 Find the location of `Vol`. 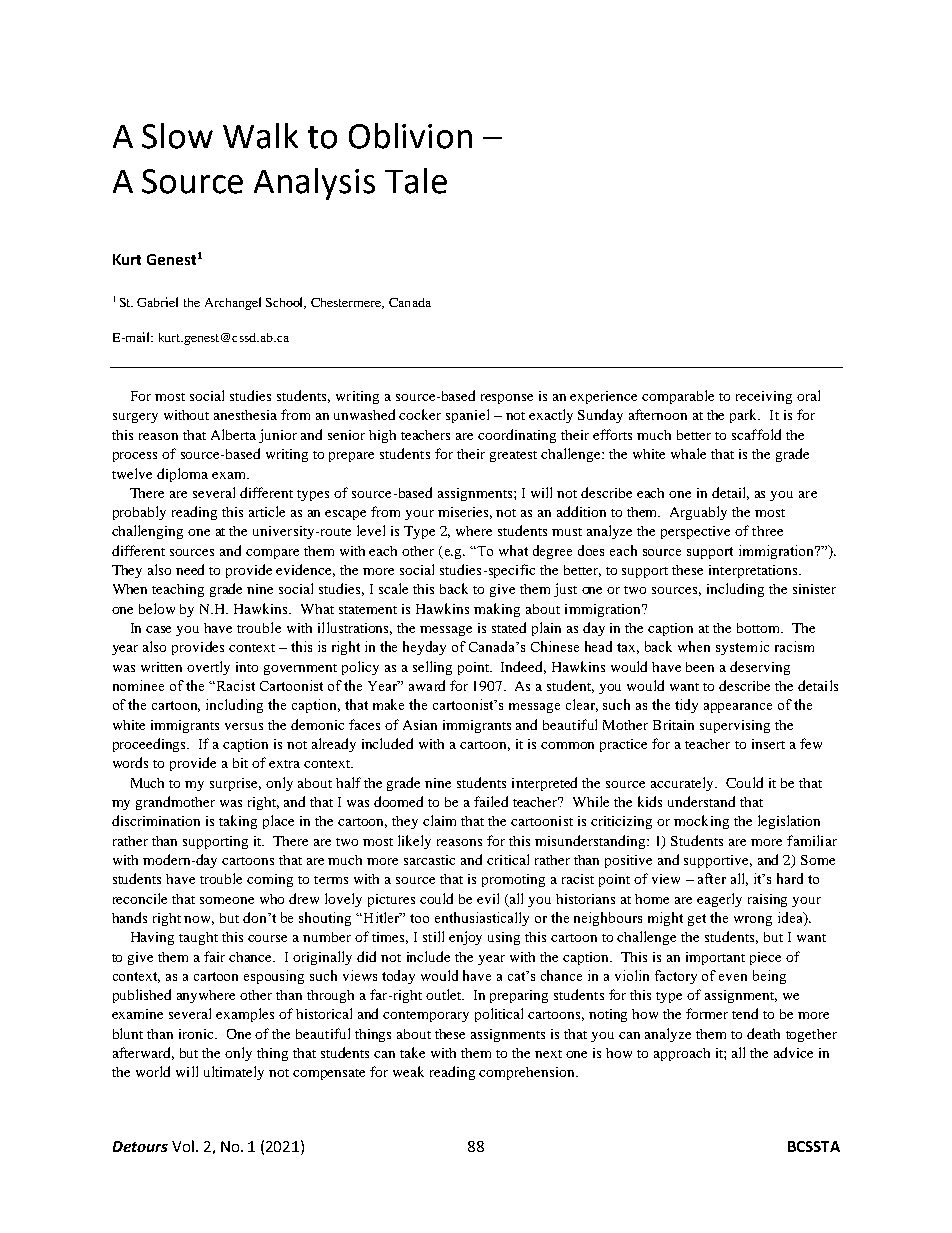

Vol is located at coordinates (183, 1146).
